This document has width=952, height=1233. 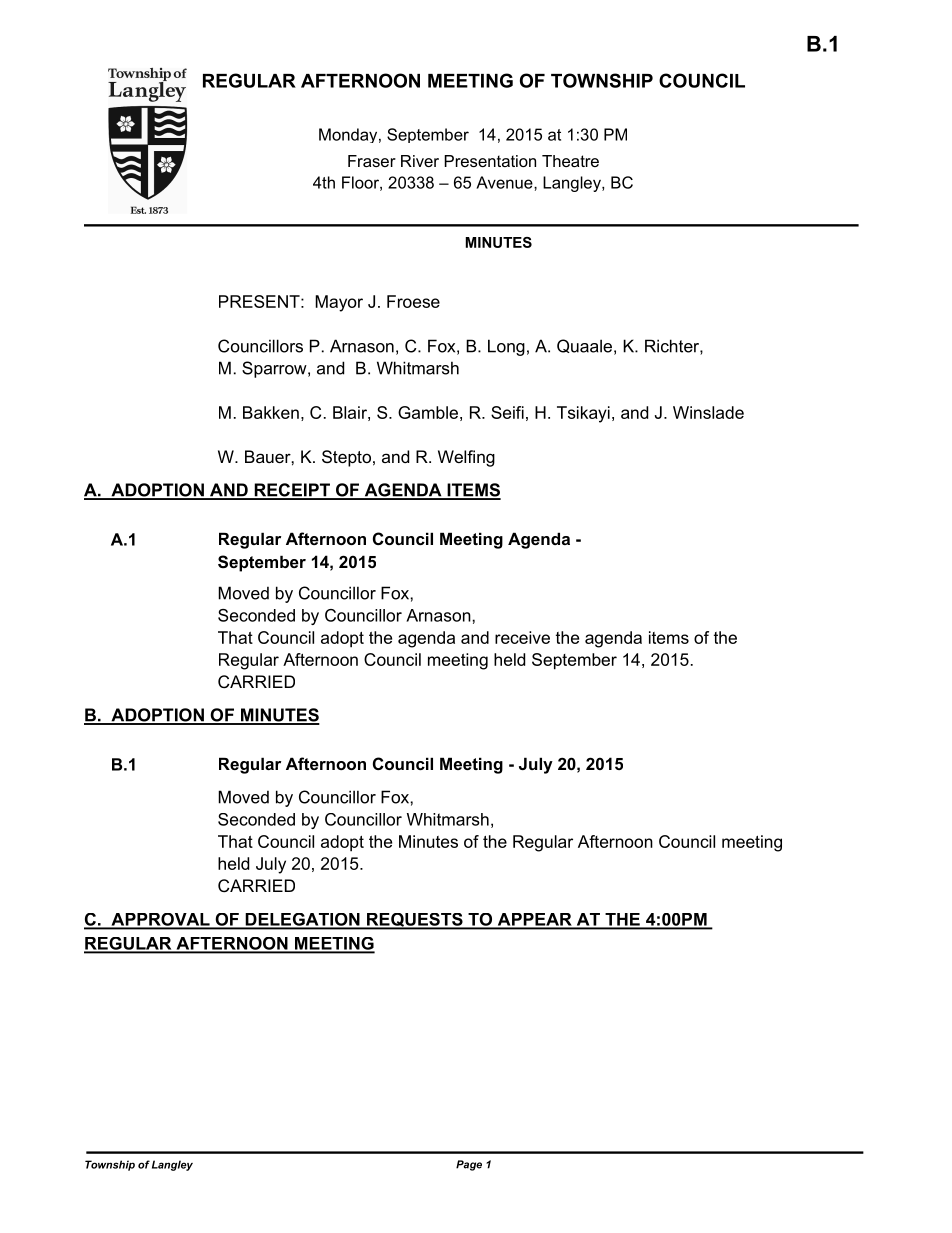 I want to click on Gamble, so click(x=428, y=412).
